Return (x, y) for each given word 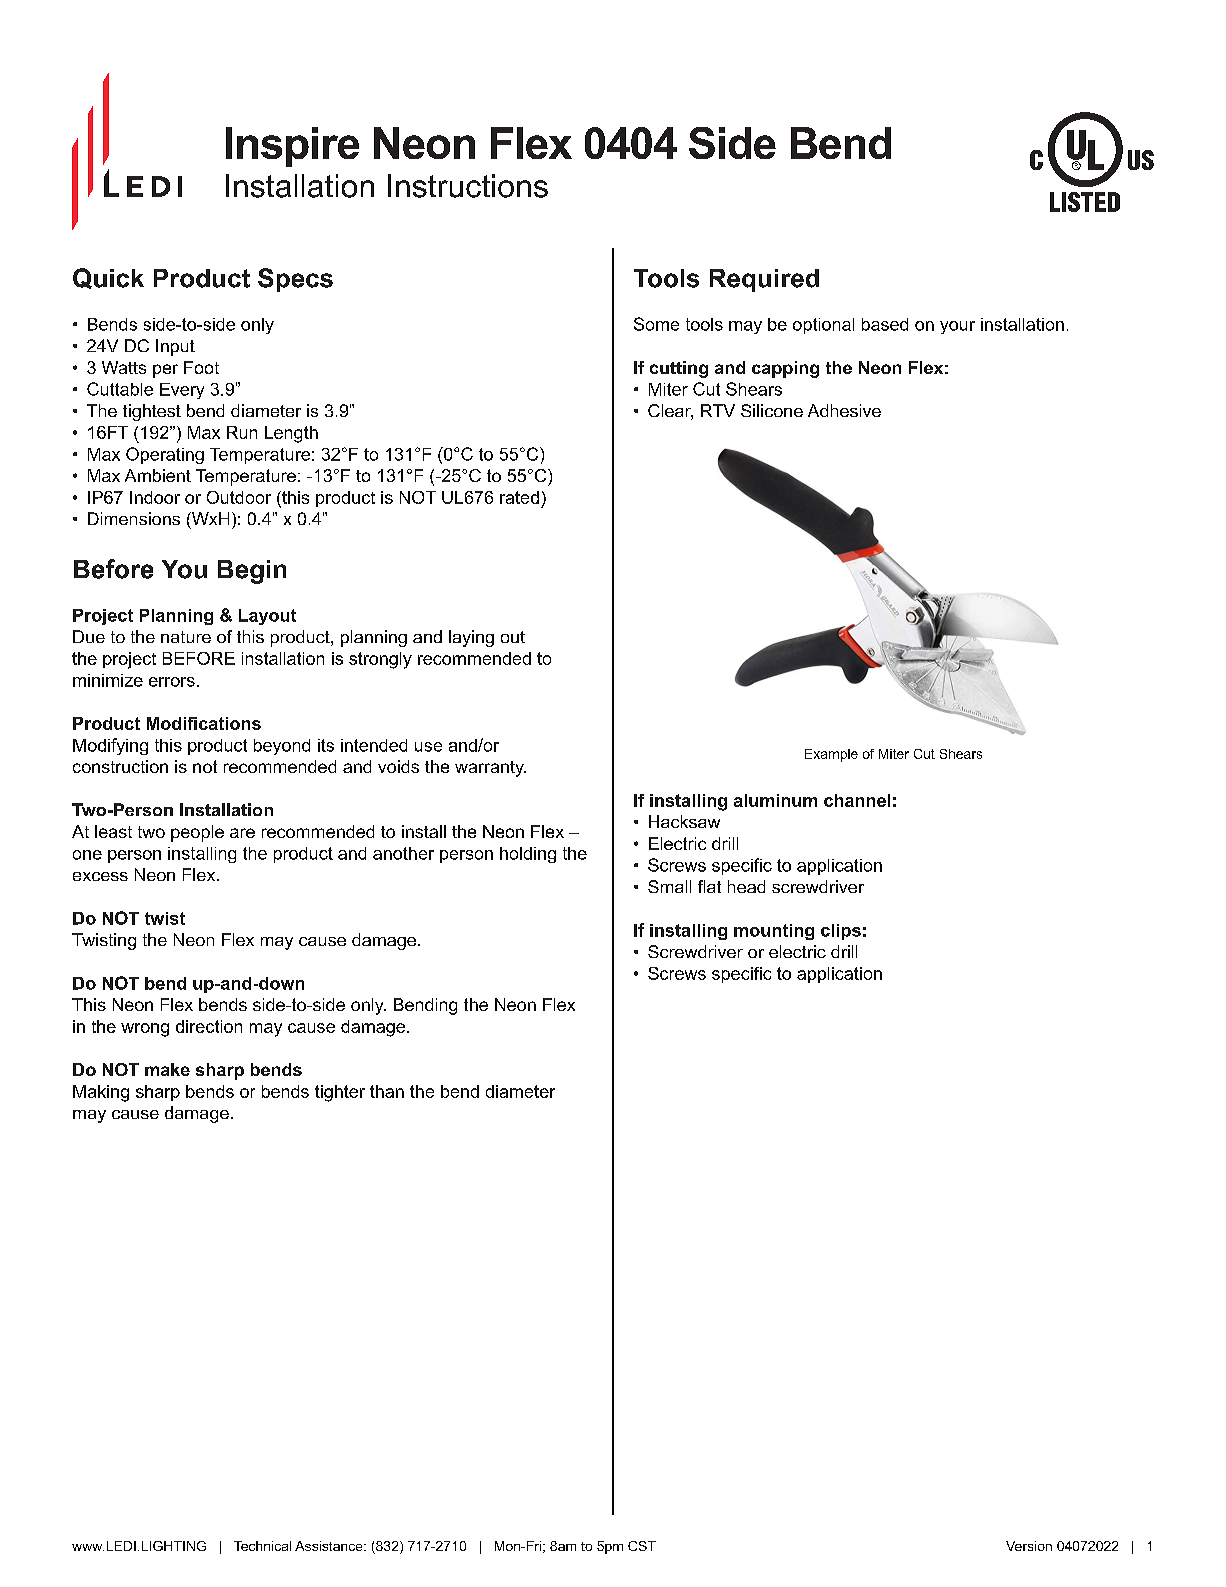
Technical (262, 1546)
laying (471, 638)
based (885, 324)
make (167, 1069)
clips (841, 932)
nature (186, 637)
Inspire (292, 147)
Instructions (468, 186)
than (387, 1091)
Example (831, 755)
